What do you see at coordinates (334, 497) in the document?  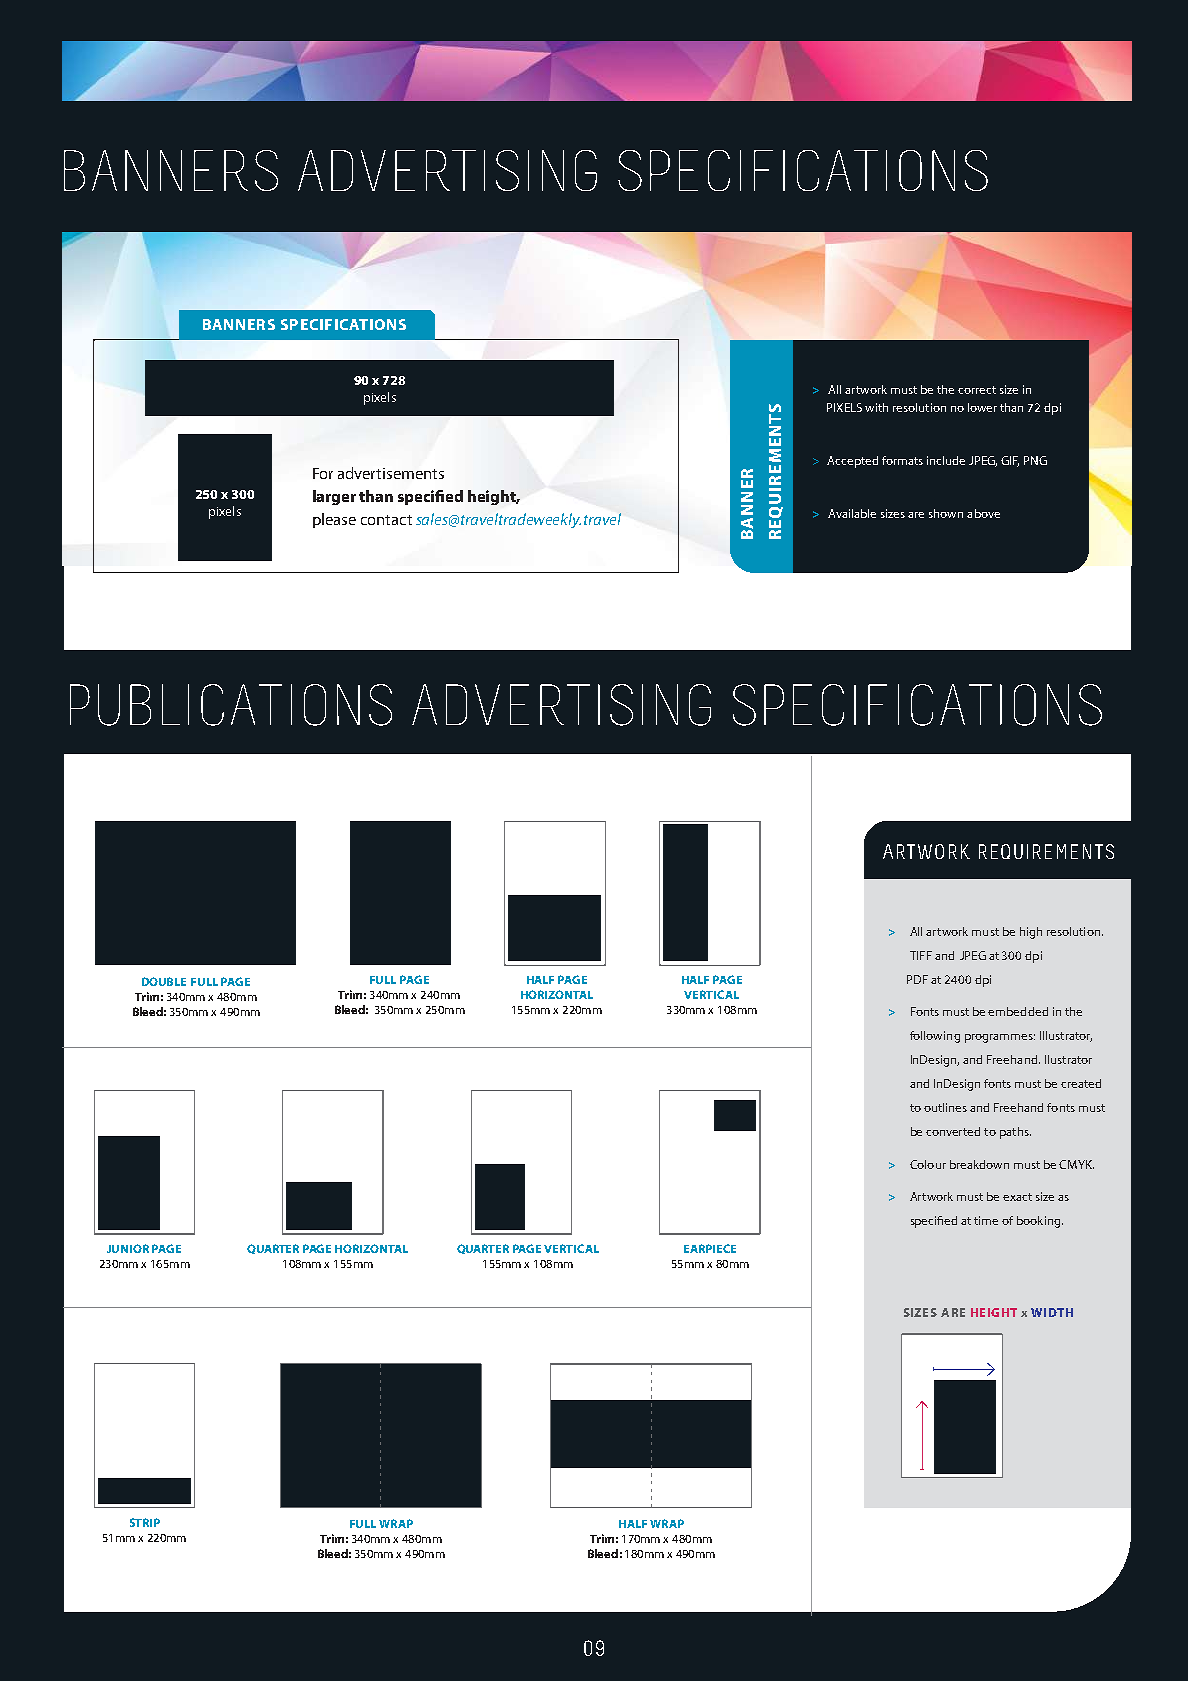 I see `larger` at bounding box center [334, 497].
